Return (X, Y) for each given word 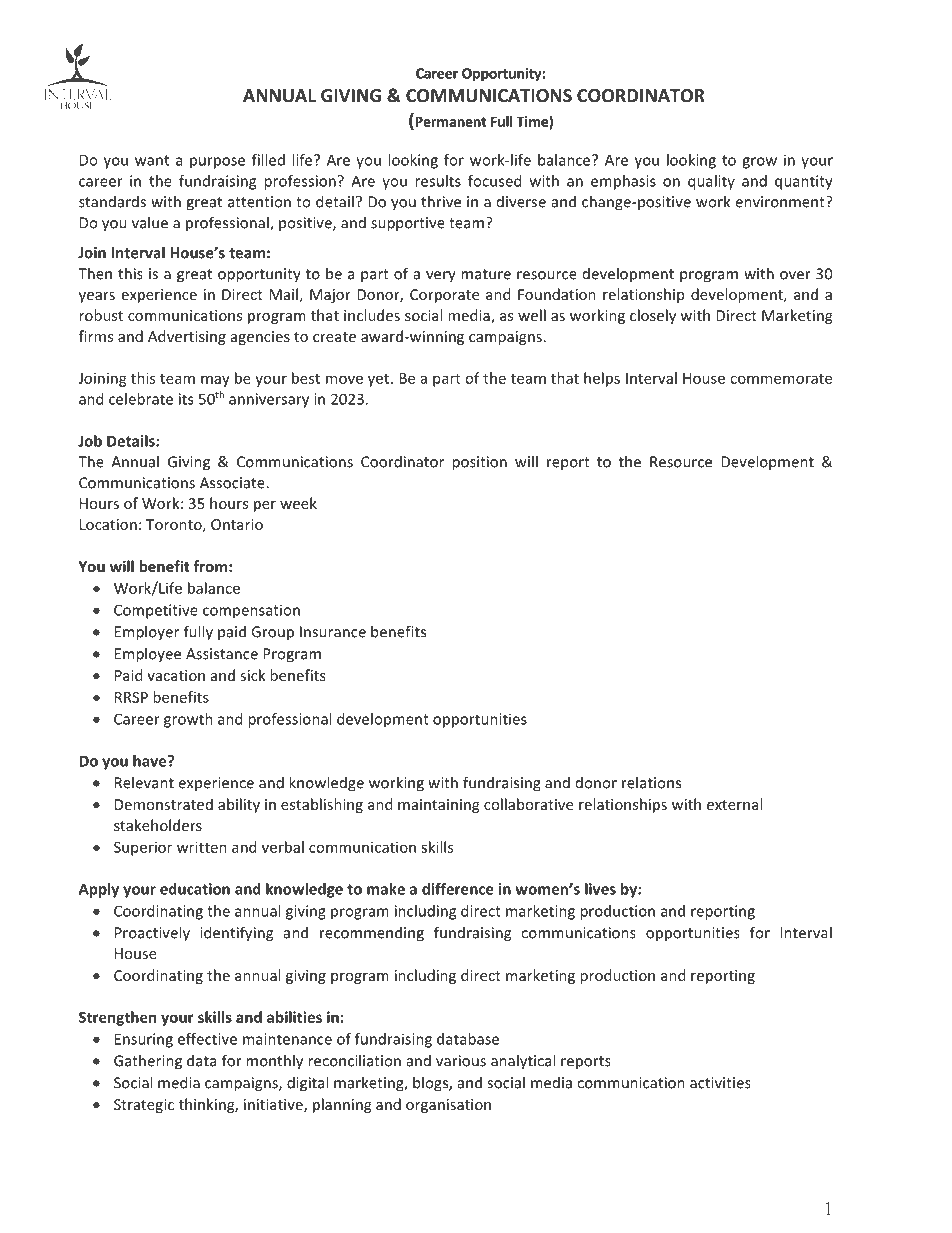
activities (720, 1083)
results (438, 181)
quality (711, 182)
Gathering (148, 1062)
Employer (147, 633)
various (461, 1061)
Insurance (333, 632)
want (152, 160)
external (734, 804)
